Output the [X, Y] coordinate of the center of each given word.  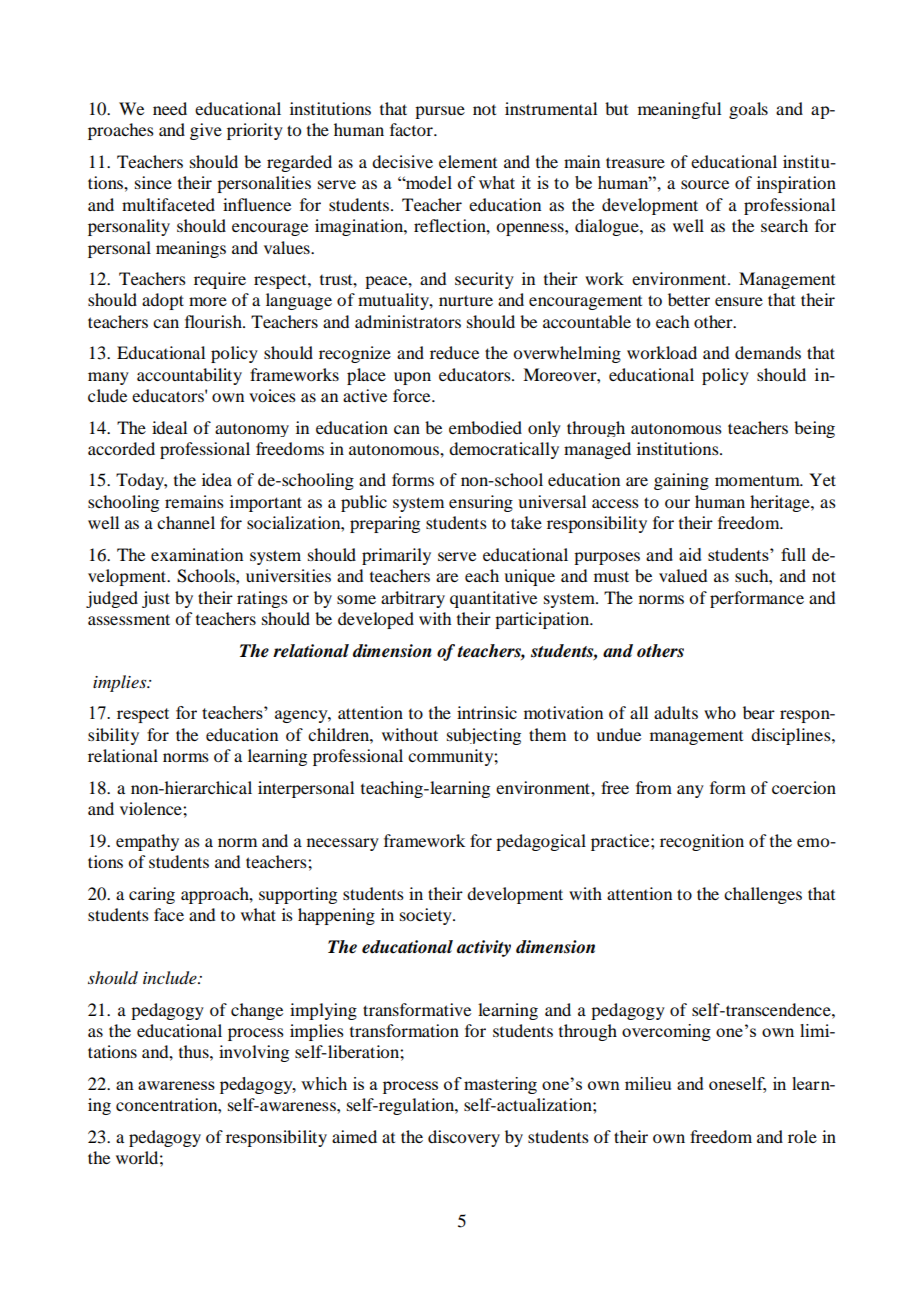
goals [748, 110]
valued [683, 575]
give [206, 131]
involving [254, 1053]
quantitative [493, 599]
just [156, 599]
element [468, 161]
